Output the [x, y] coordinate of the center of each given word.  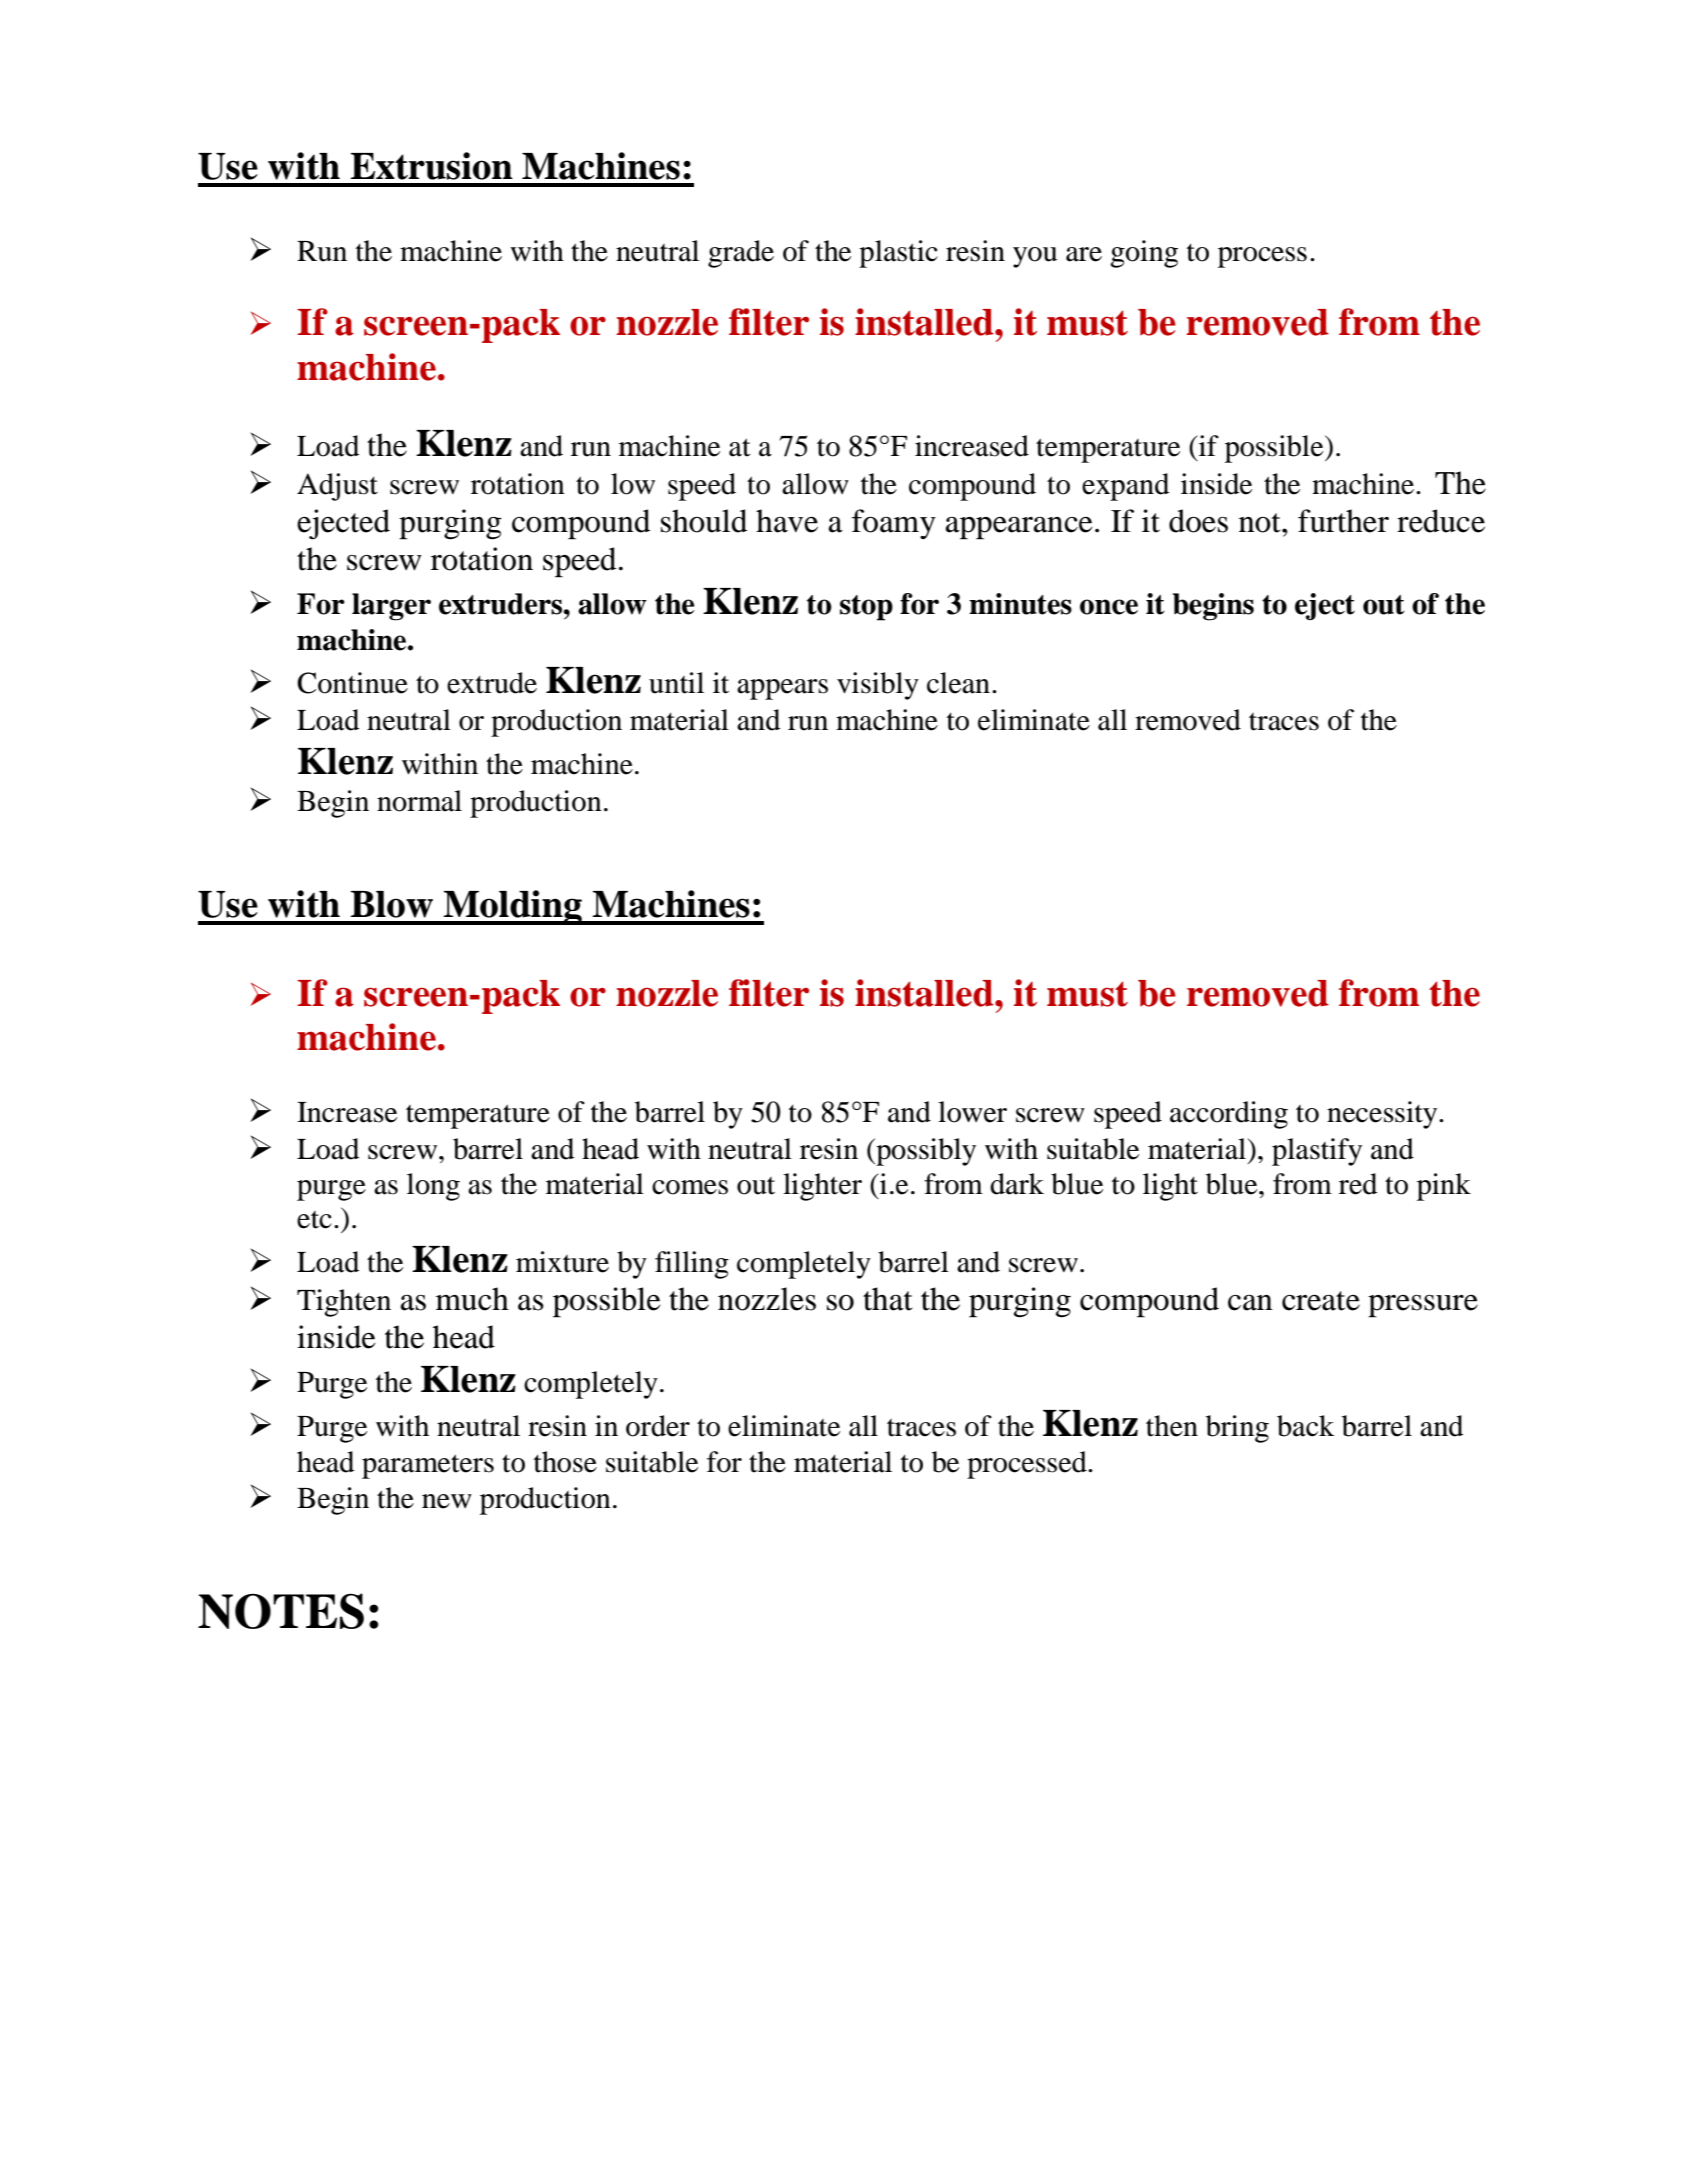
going [1144, 254]
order [658, 1426]
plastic [898, 254]
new [447, 1501]
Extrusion [432, 166]
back [1306, 1426]
